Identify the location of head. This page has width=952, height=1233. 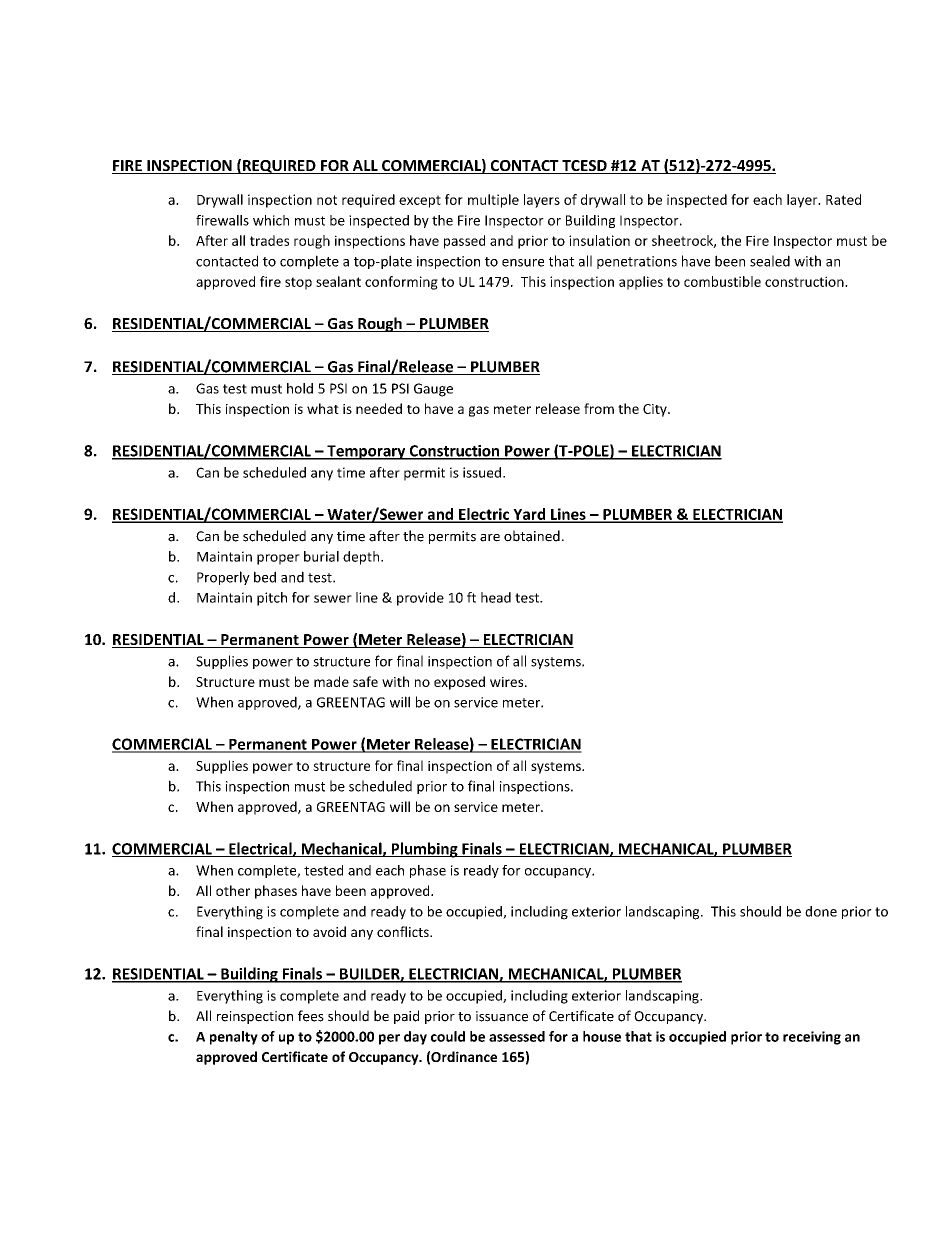
(496, 597).
